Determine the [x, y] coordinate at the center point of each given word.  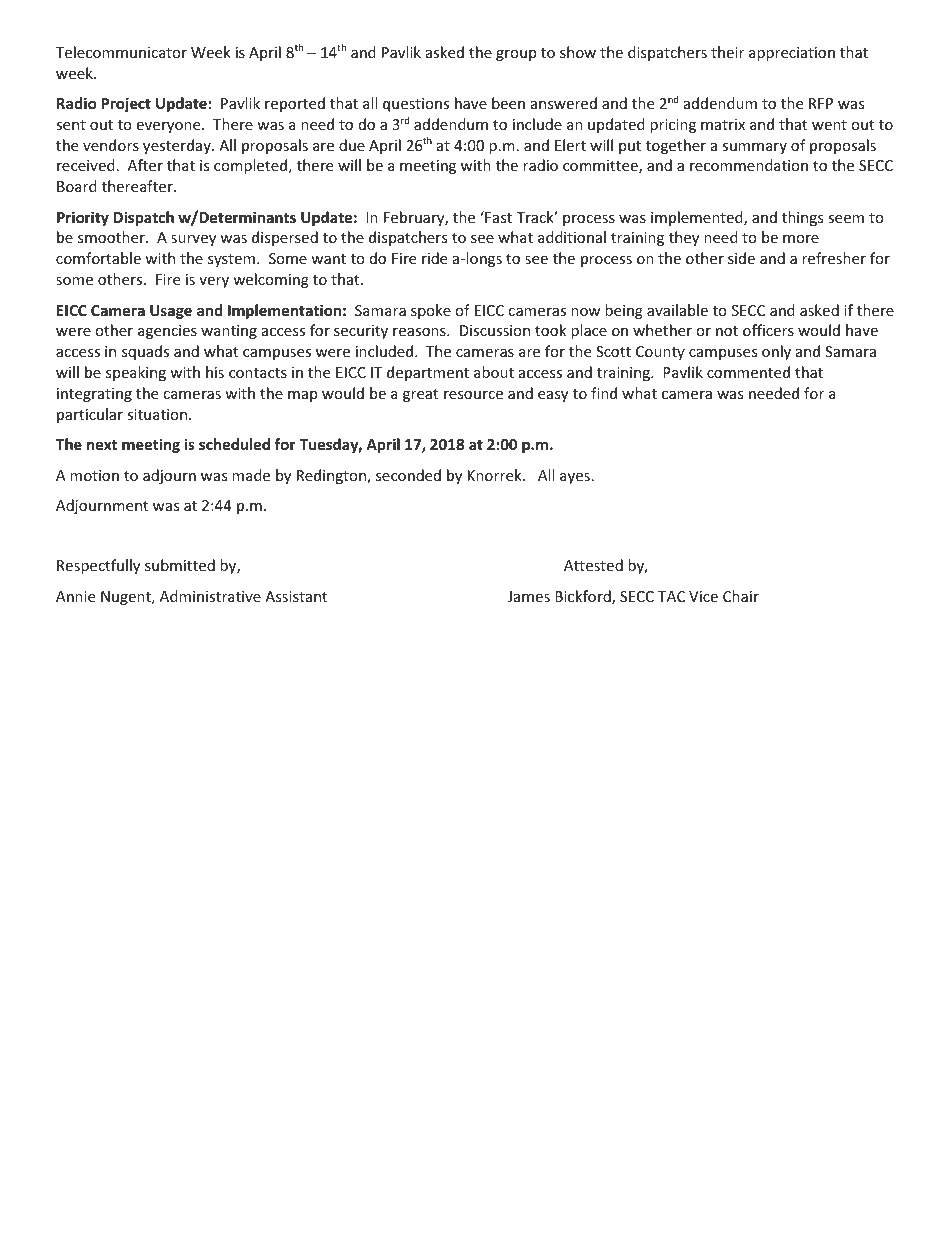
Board [77, 186]
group [516, 55]
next [102, 445]
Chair [741, 596]
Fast [497, 217]
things [803, 218]
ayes [575, 478]
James [529, 596]
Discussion [495, 330]
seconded [408, 475]
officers [768, 330]
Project [126, 104]
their [727, 52]
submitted [180, 565]
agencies [167, 332]
